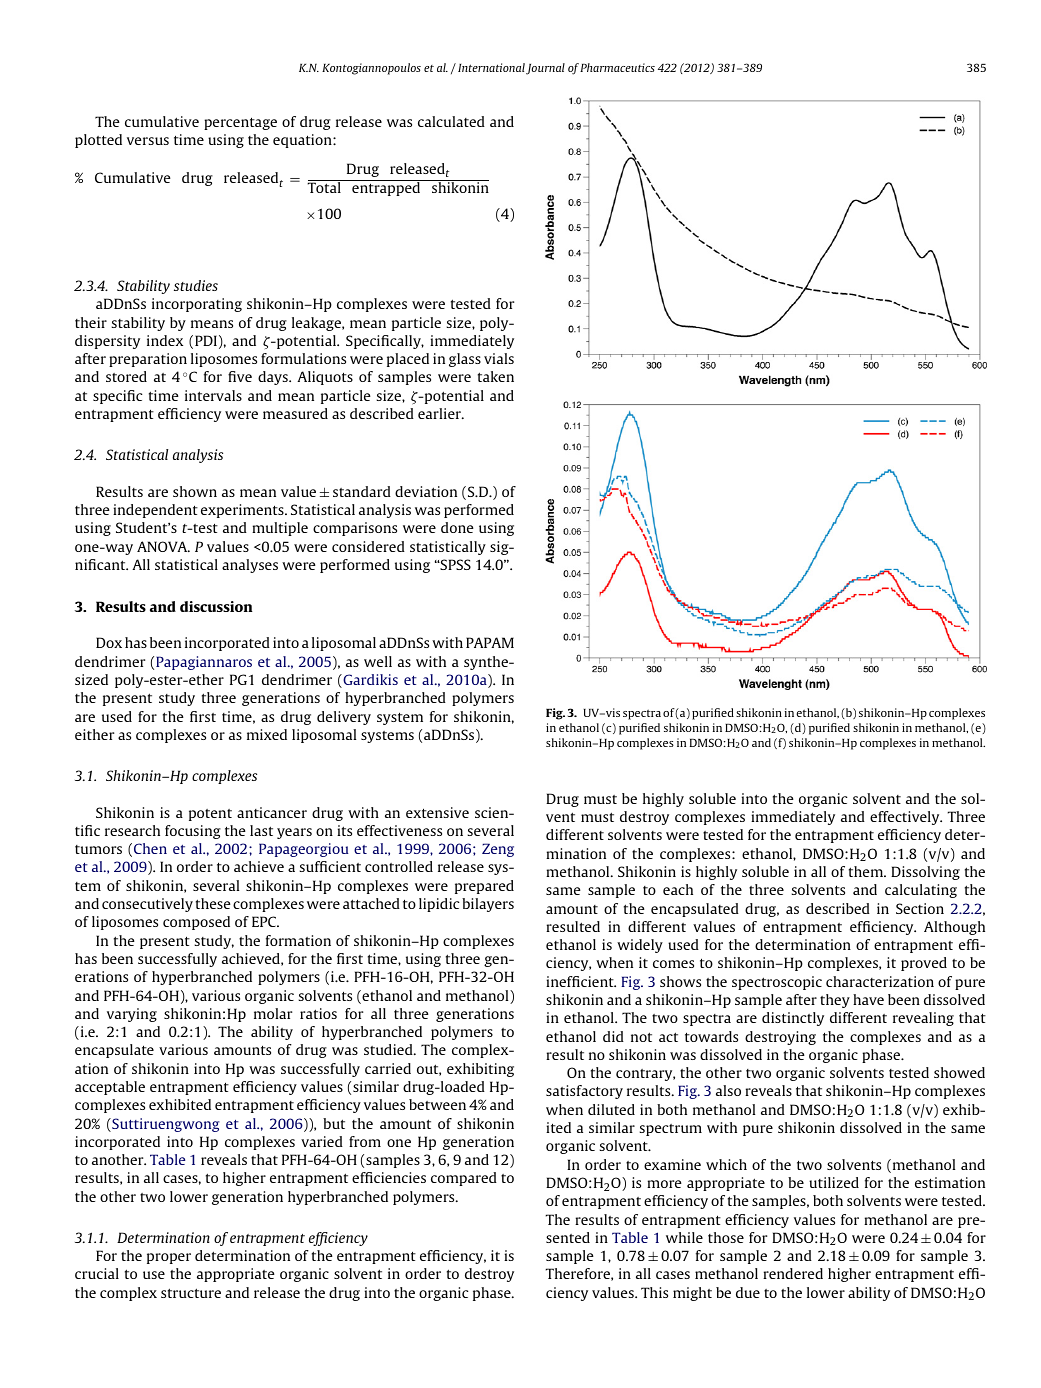 The image size is (1041, 1388). What do you see at coordinates (499, 358) in the screenshot?
I see `vials` at bounding box center [499, 358].
